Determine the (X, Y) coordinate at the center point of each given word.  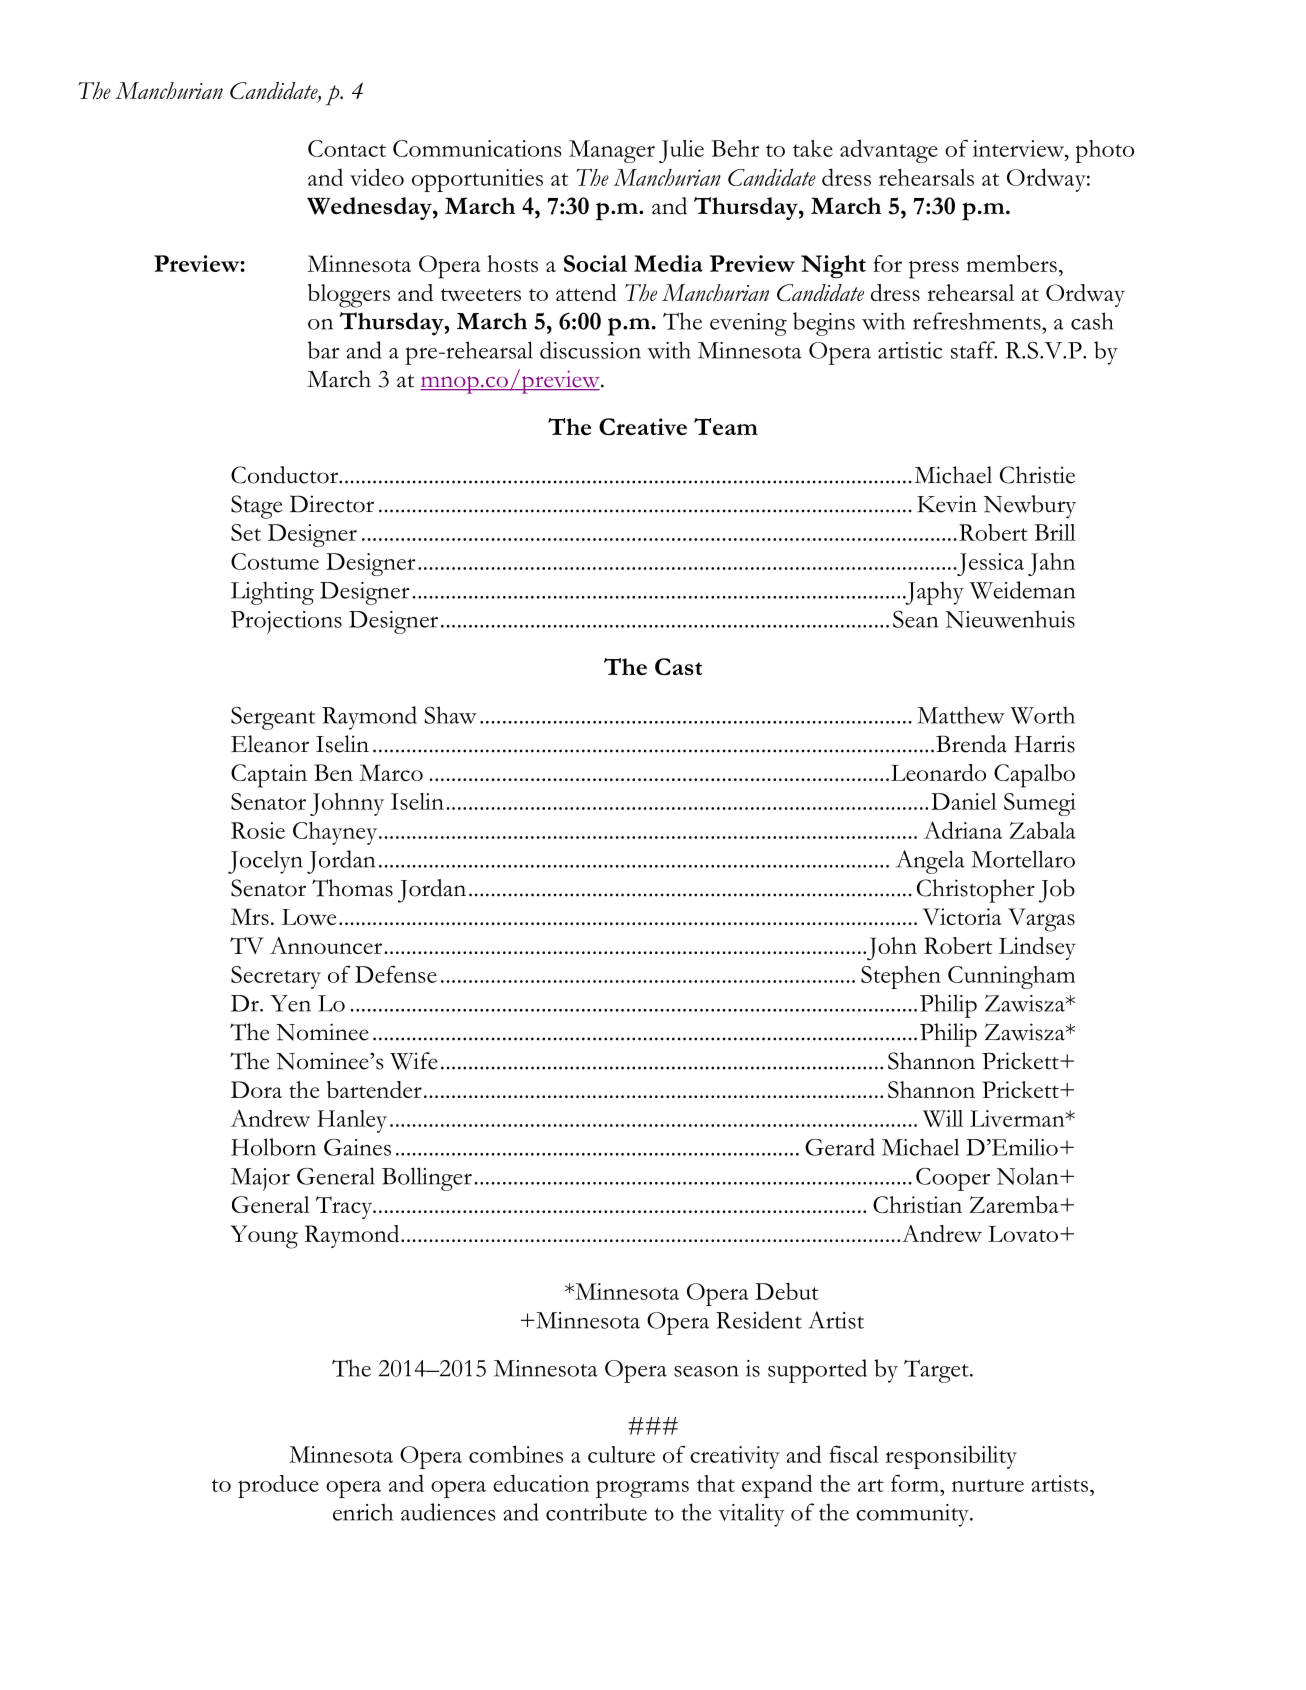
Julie (681, 151)
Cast (678, 666)
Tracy (345, 1207)
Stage (256, 507)
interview (1019, 148)
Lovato (1023, 1234)
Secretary (276, 977)
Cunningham (1011, 977)
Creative (643, 427)
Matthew (961, 715)
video (377, 177)
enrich (363, 1512)
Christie (1037, 475)
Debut (787, 1291)
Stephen (901, 977)
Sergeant (273, 718)
